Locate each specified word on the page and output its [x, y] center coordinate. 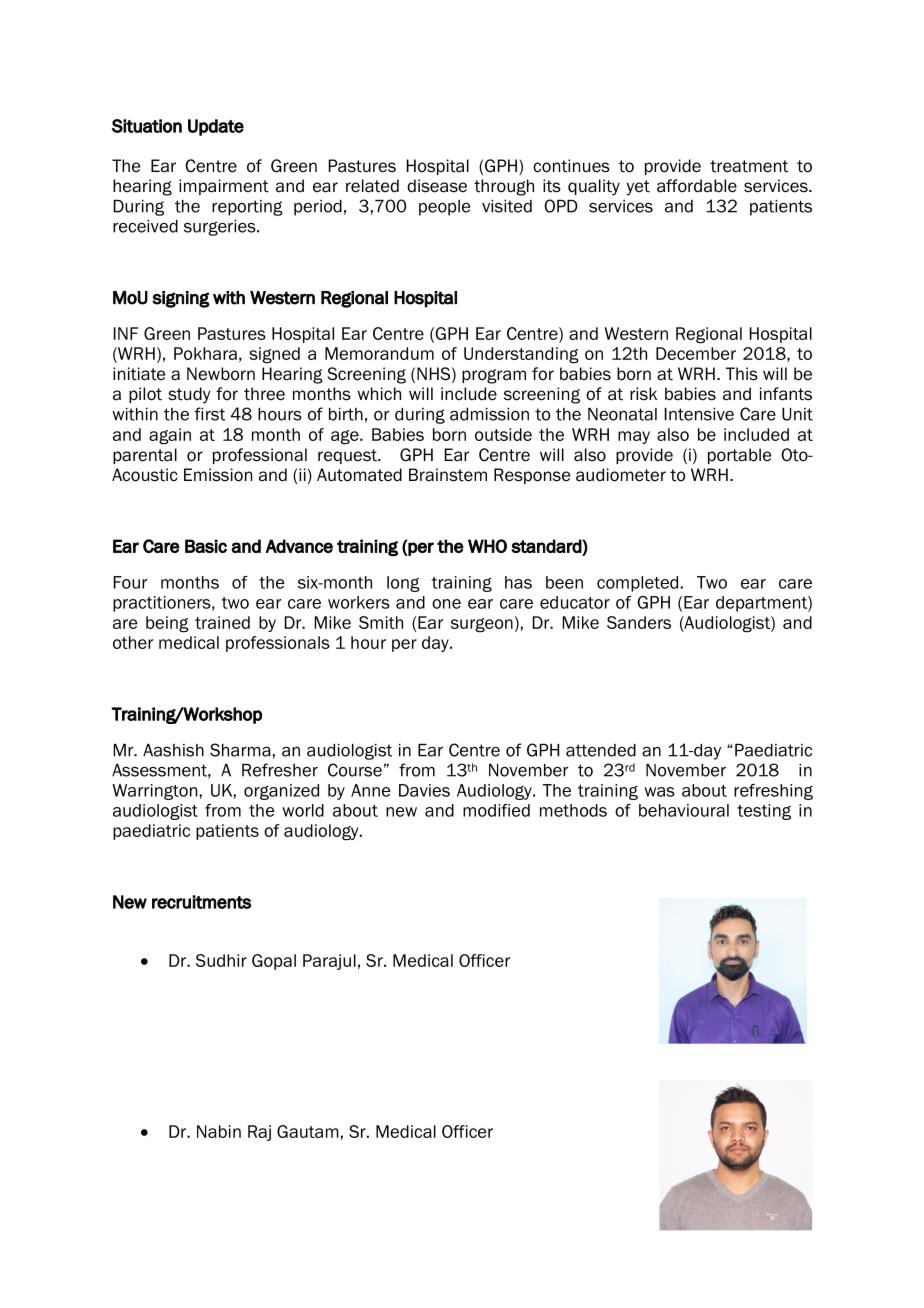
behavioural [684, 810]
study [189, 395]
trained [222, 622]
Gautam [308, 1131]
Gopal [274, 962]
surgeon [482, 625]
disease [437, 186]
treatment [749, 166]
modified [496, 810]
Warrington [154, 792]
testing [764, 812]
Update [216, 127]
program [494, 376]
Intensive [699, 414]
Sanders [639, 622]
